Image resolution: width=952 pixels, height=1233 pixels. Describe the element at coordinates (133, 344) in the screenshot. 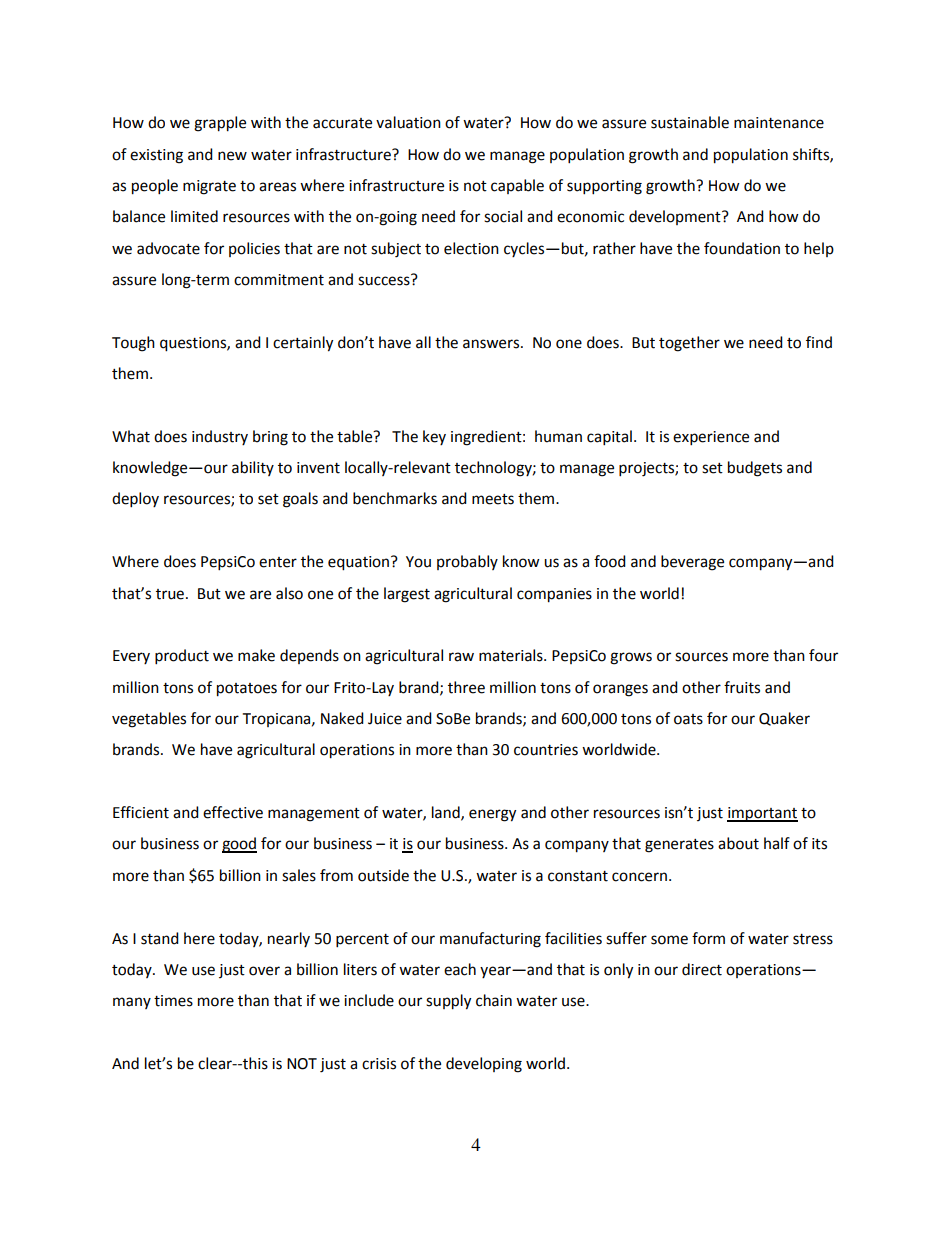

I see `Tough` at that location.
